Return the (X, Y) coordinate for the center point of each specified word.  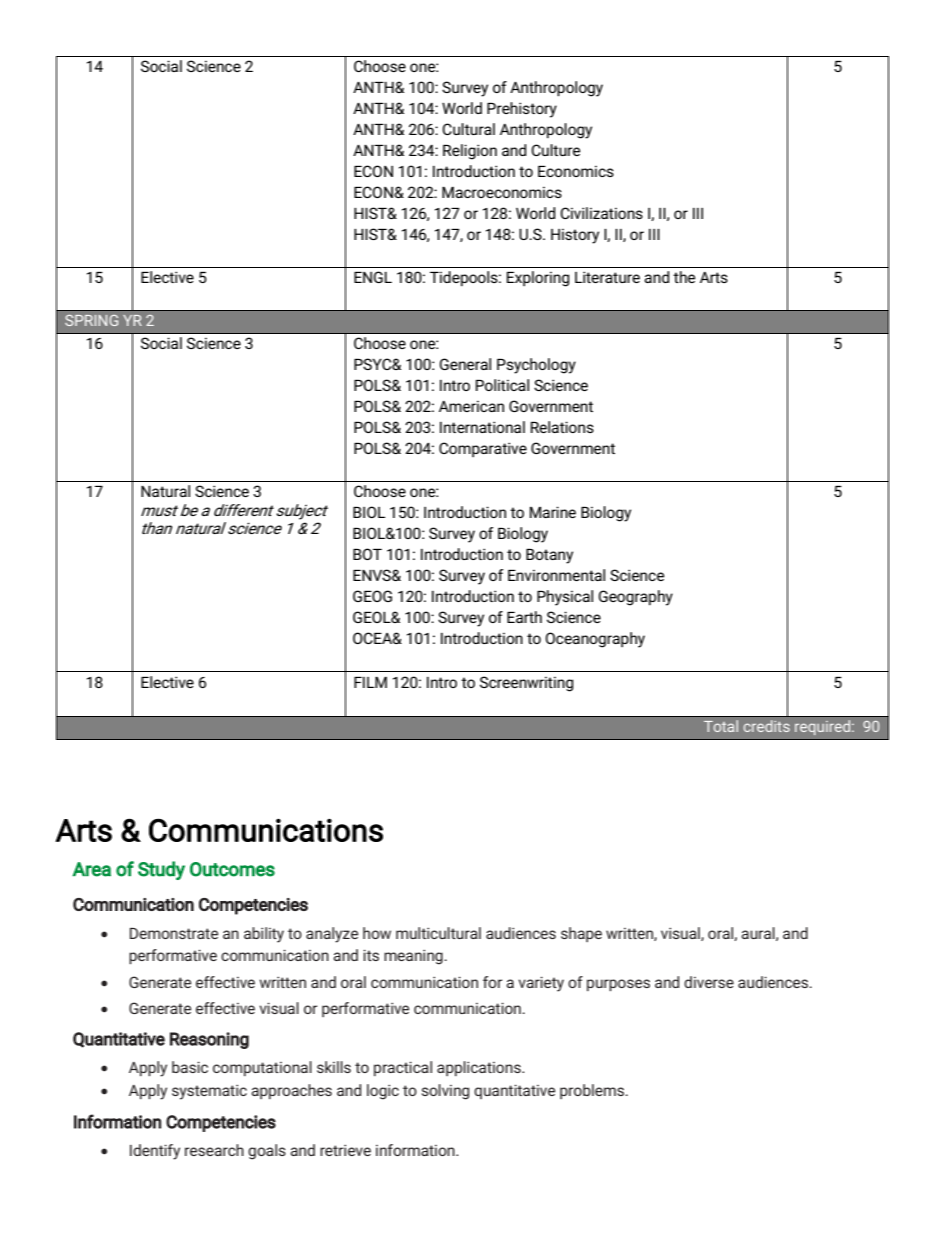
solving (445, 1092)
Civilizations (601, 213)
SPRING (91, 320)
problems (593, 1091)
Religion (470, 152)
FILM (370, 682)
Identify (155, 1152)
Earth (524, 617)
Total (721, 726)
